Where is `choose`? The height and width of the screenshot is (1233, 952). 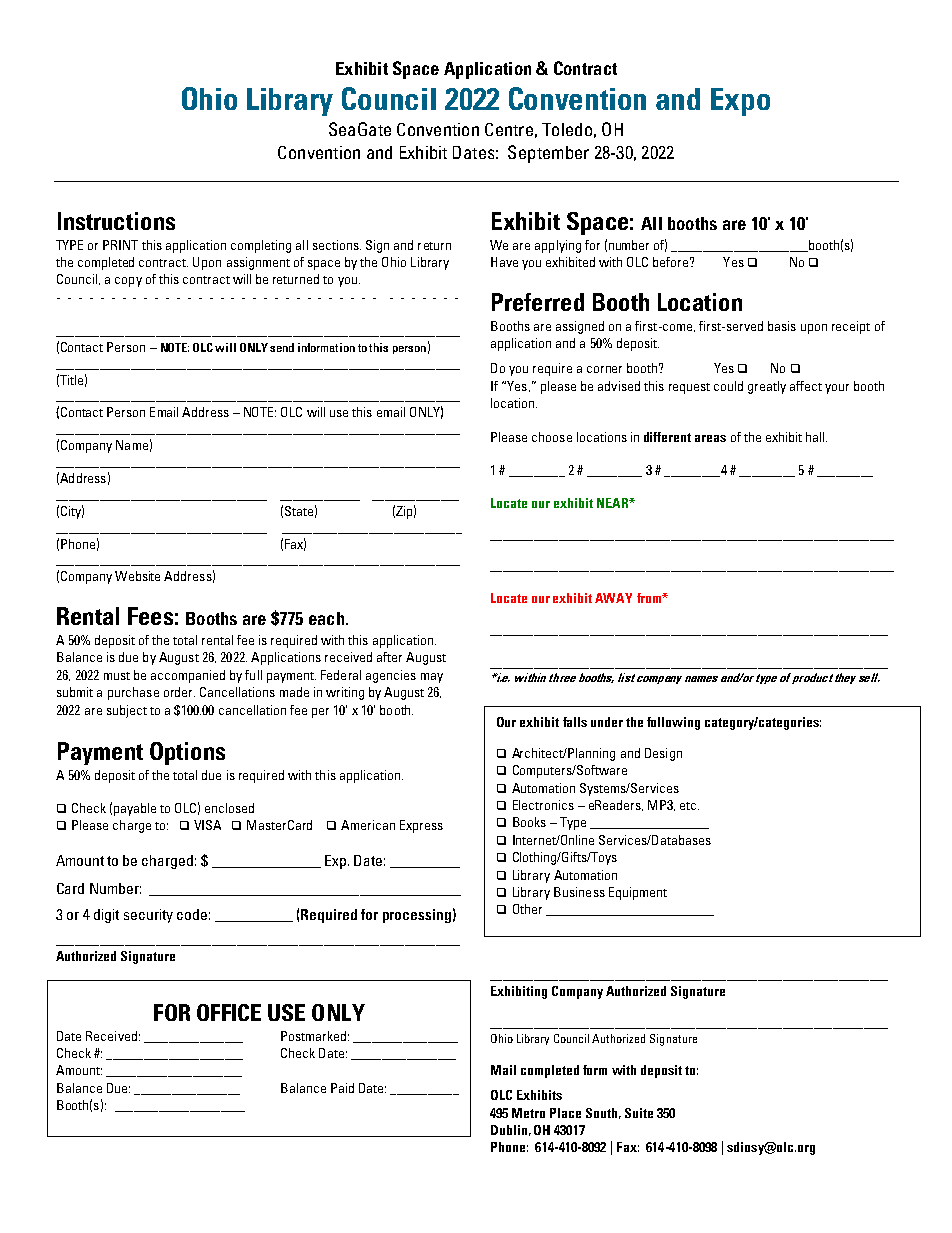
choose is located at coordinates (552, 437).
